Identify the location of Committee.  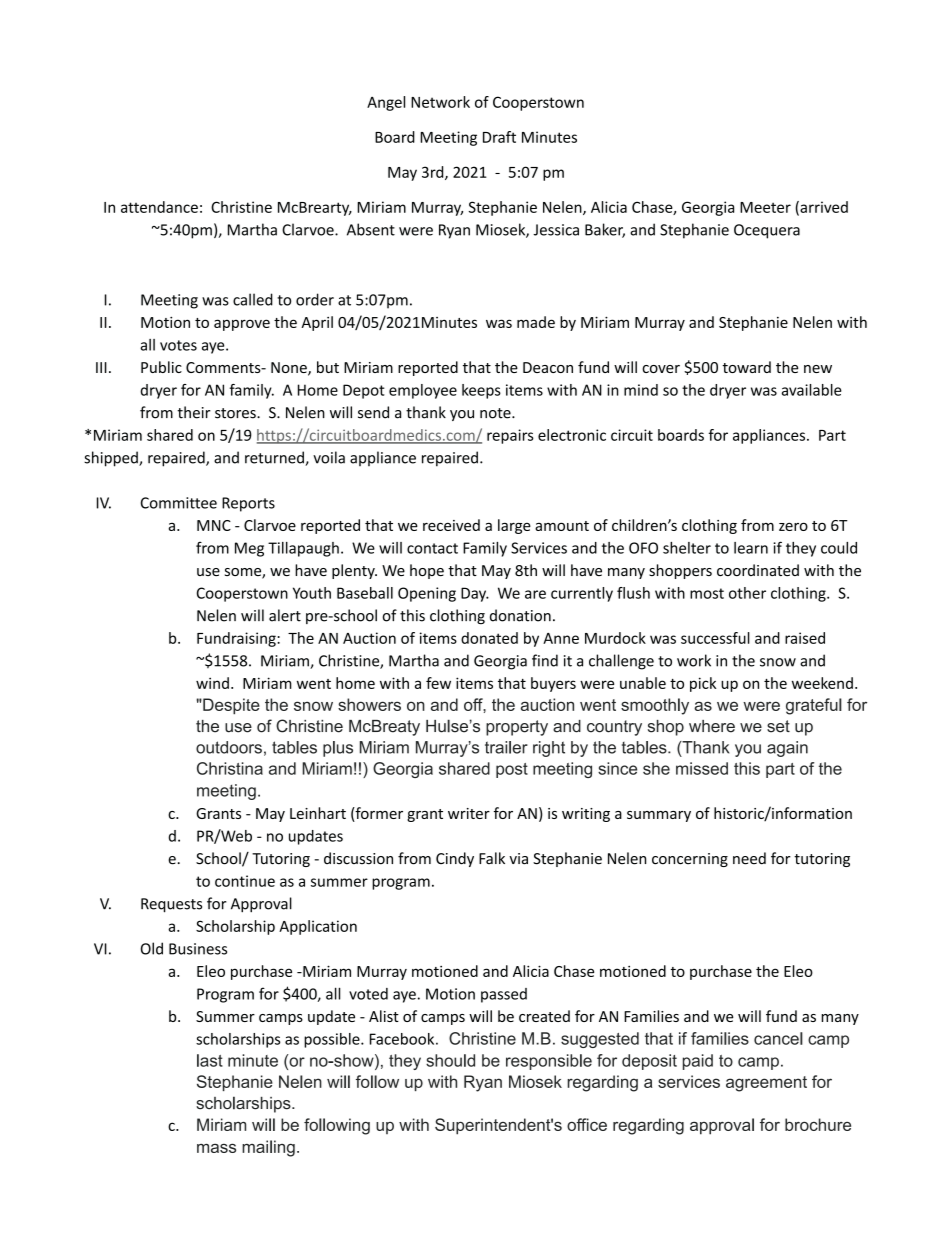
(179, 503).
